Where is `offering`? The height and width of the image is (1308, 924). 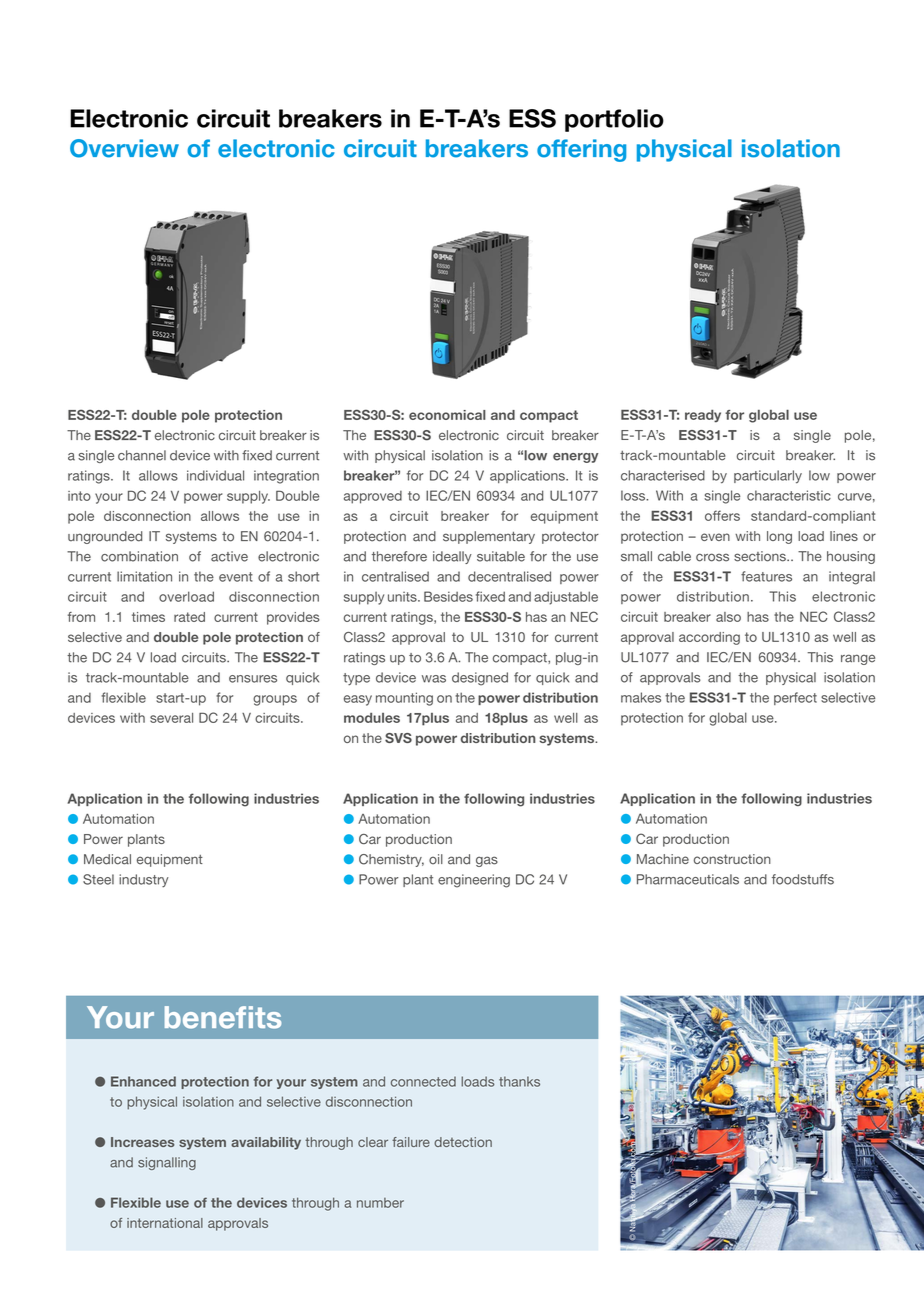
offering is located at coordinates (581, 150).
